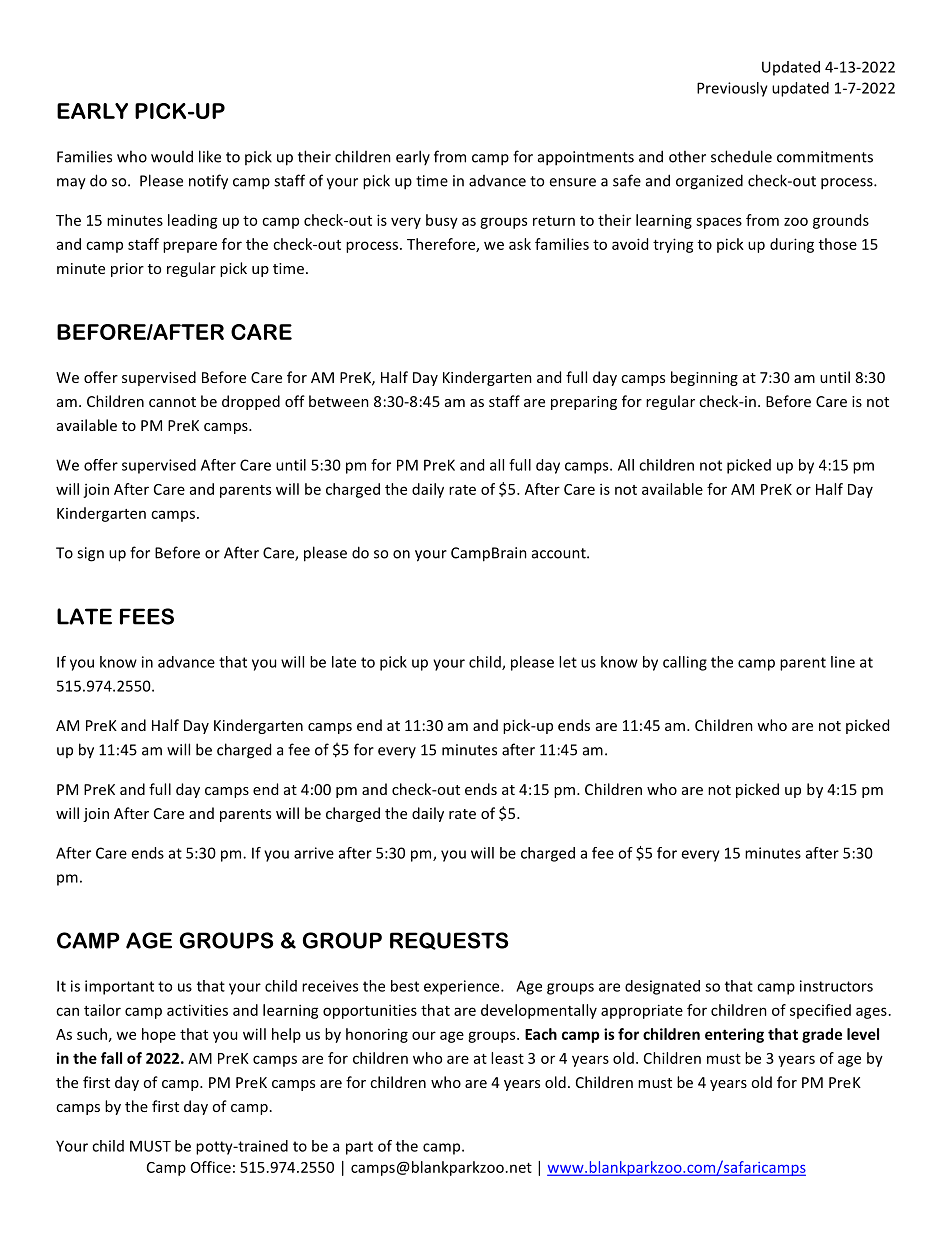 Image resolution: width=952 pixels, height=1233 pixels. I want to click on FEES, so click(147, 616).
